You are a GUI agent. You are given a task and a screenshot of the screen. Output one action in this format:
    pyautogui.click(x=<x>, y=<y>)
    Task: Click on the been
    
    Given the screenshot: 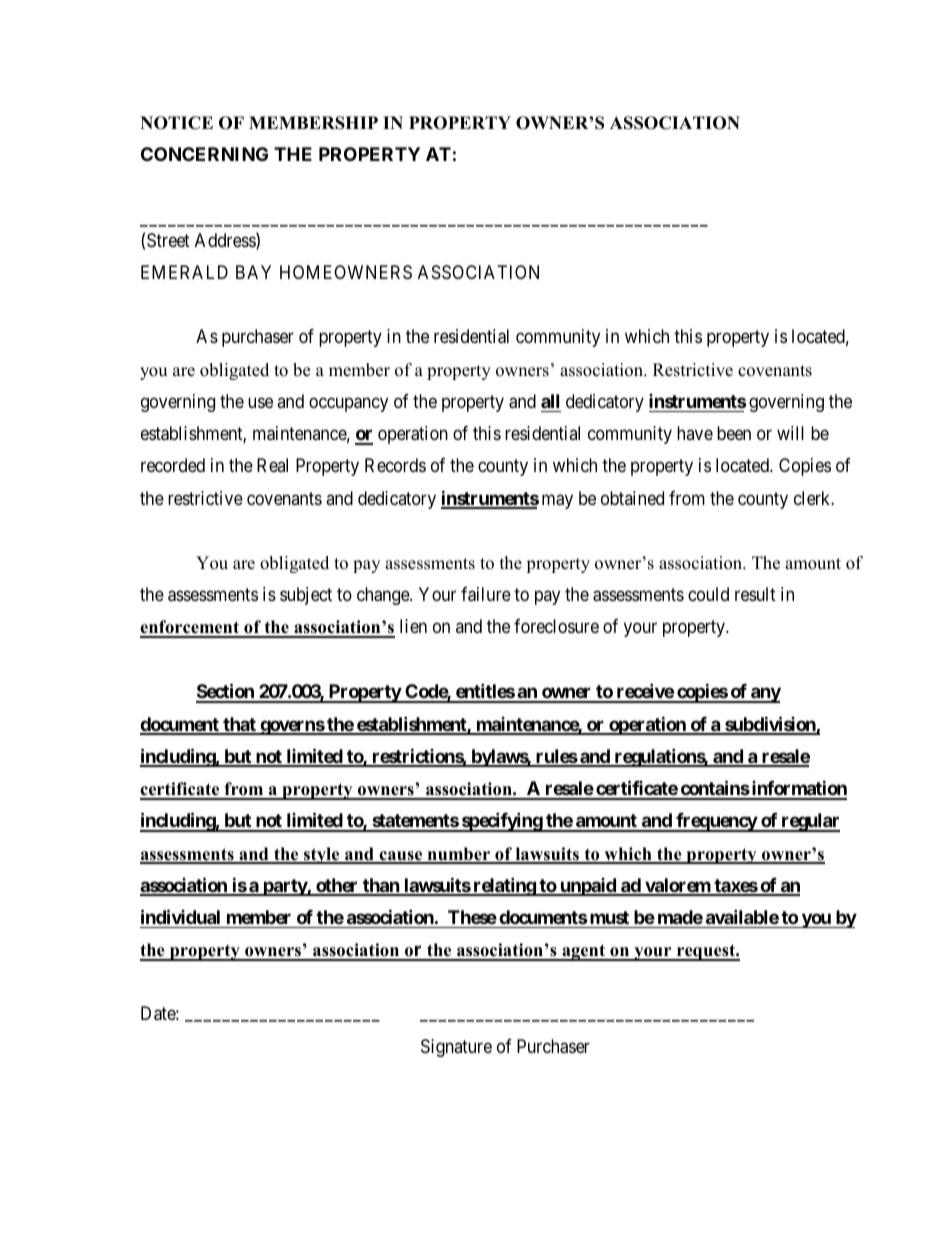 What is the action you would take?
    pyautogui.click(x=734, y=433)
